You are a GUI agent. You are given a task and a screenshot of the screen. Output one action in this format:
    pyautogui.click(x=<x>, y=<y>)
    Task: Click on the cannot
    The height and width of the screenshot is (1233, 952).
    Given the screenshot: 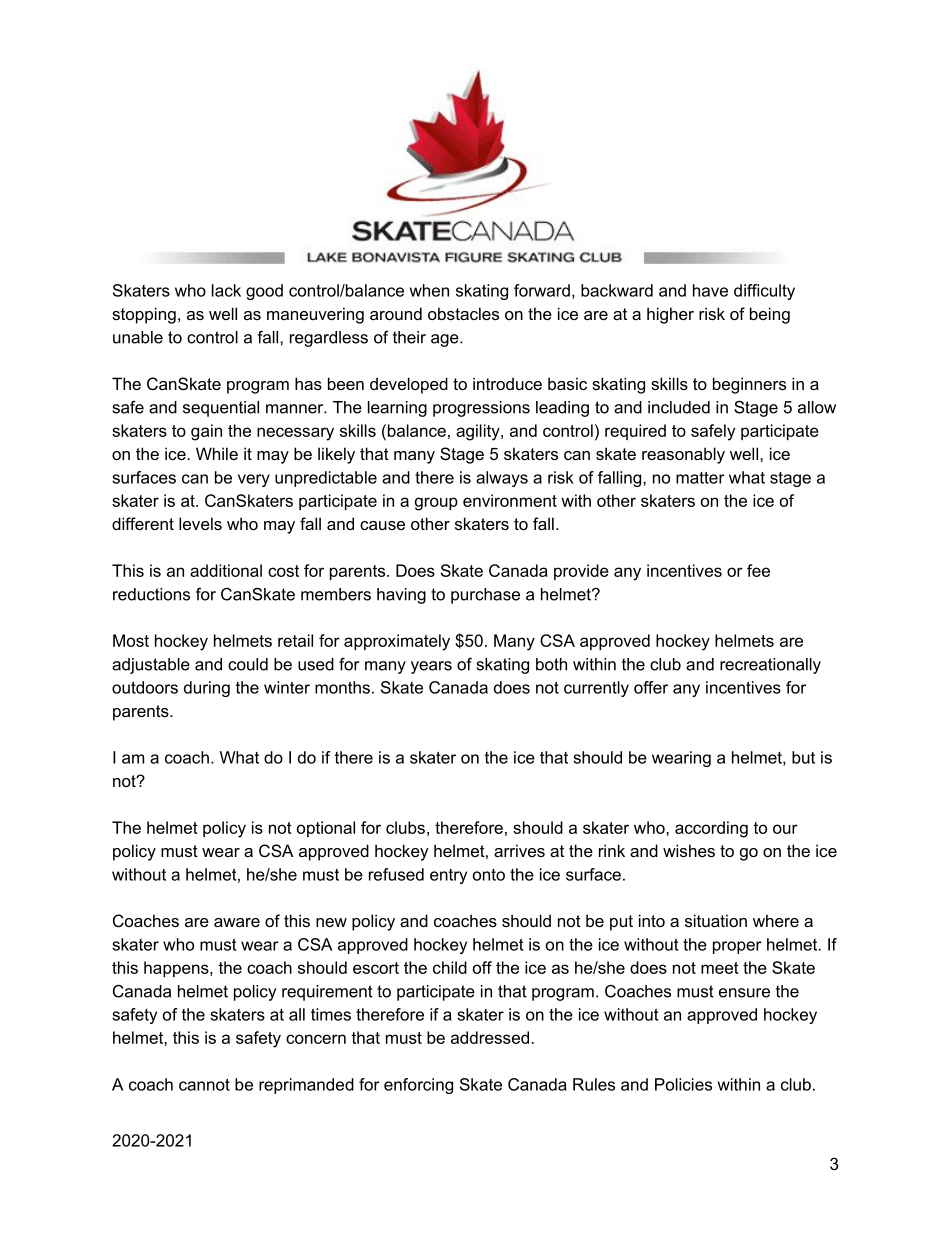 What is the action you would take?
    pyautogui.click(x=204, y=1084)
